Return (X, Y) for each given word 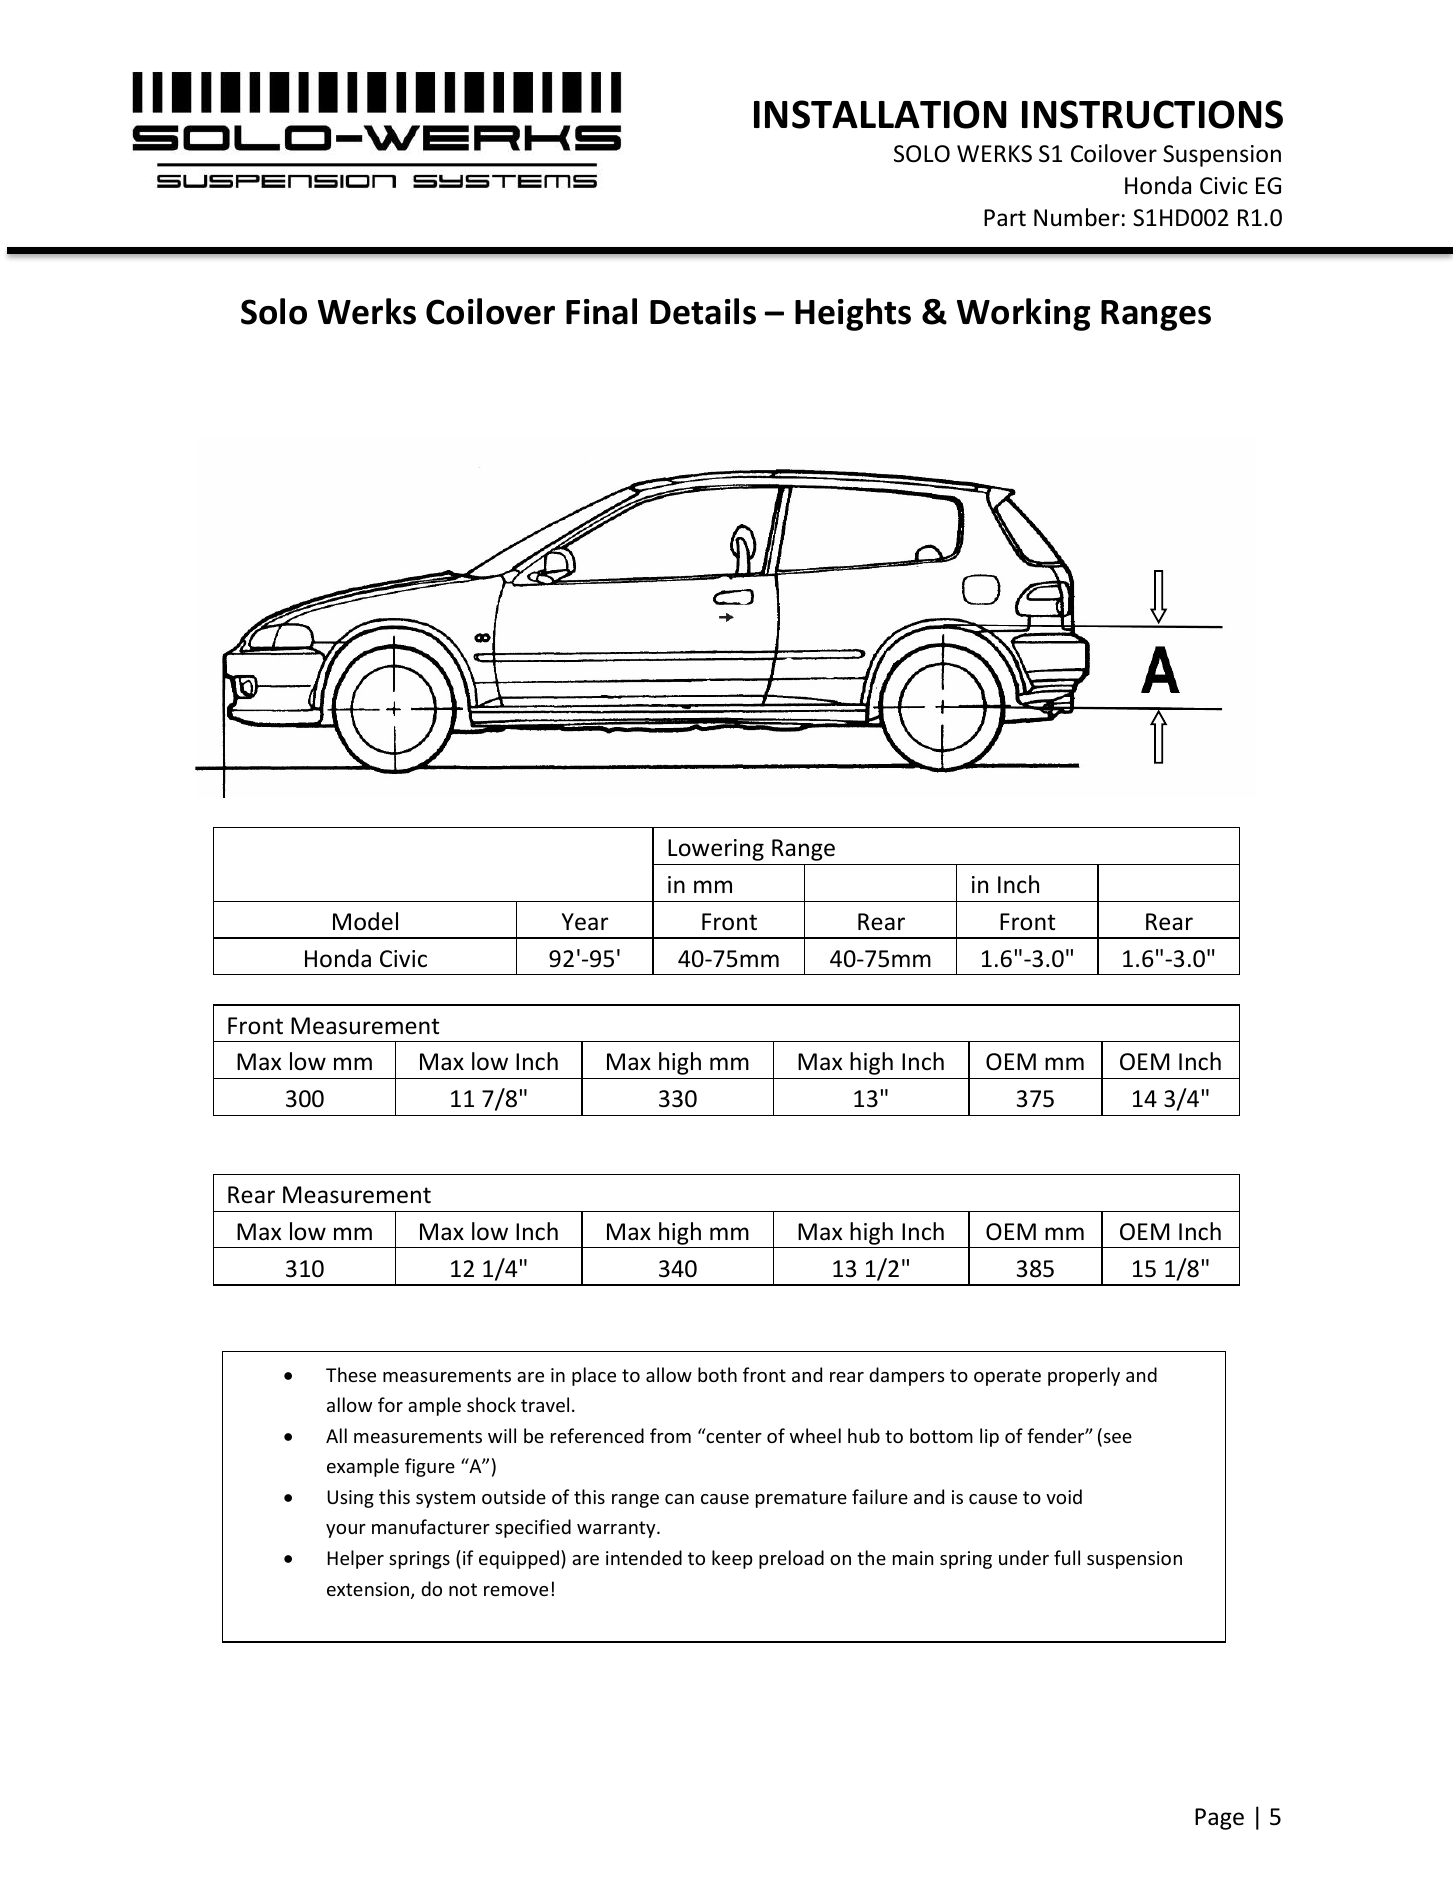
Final (601, 311)
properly (1084, 1376)
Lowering (716, 850)
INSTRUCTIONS (1152, 114)
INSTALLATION (880, 114)
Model (365, 921)
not (463, 1589)
